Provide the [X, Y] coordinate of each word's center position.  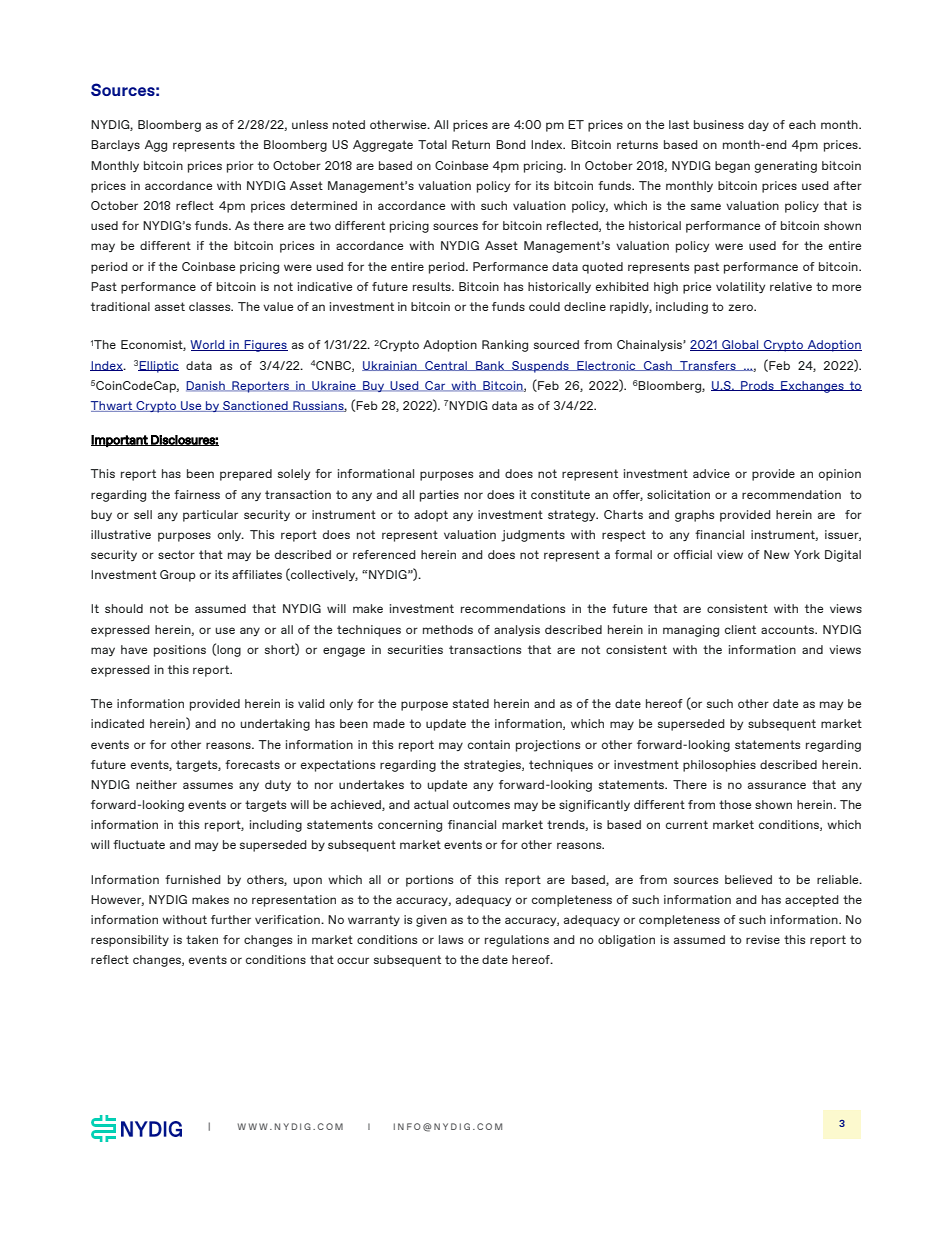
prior [240, 167]
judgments [533, 536]
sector [176, 554]
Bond [511, 144]
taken [202, 939]
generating [786, 167]
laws [451, 939]
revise [763, 939]
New [777, 554]
